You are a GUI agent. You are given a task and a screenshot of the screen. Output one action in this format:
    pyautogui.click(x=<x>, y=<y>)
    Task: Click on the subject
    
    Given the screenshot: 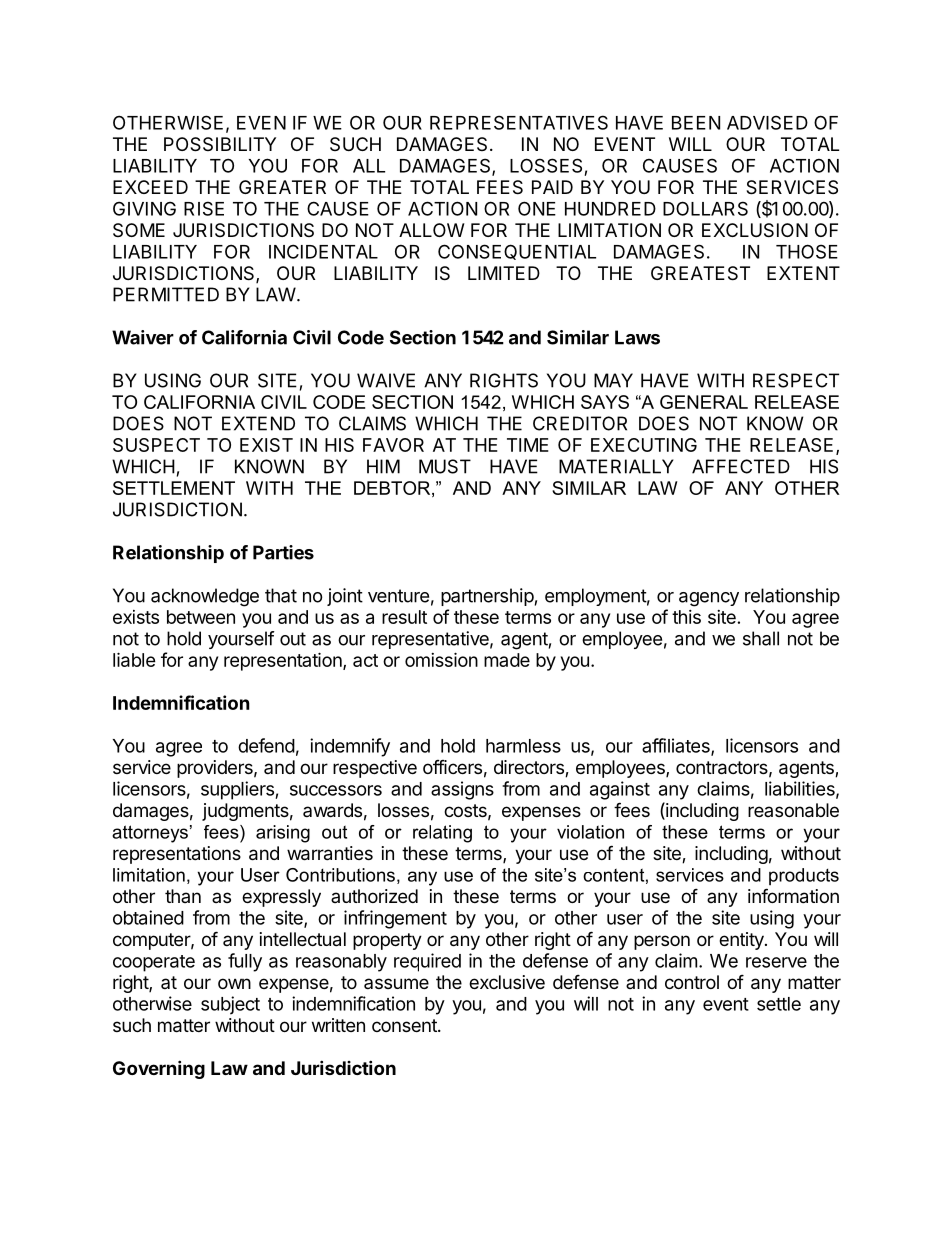 What is the action you would take?
    pyautogui.click(x=230, y=1005)
